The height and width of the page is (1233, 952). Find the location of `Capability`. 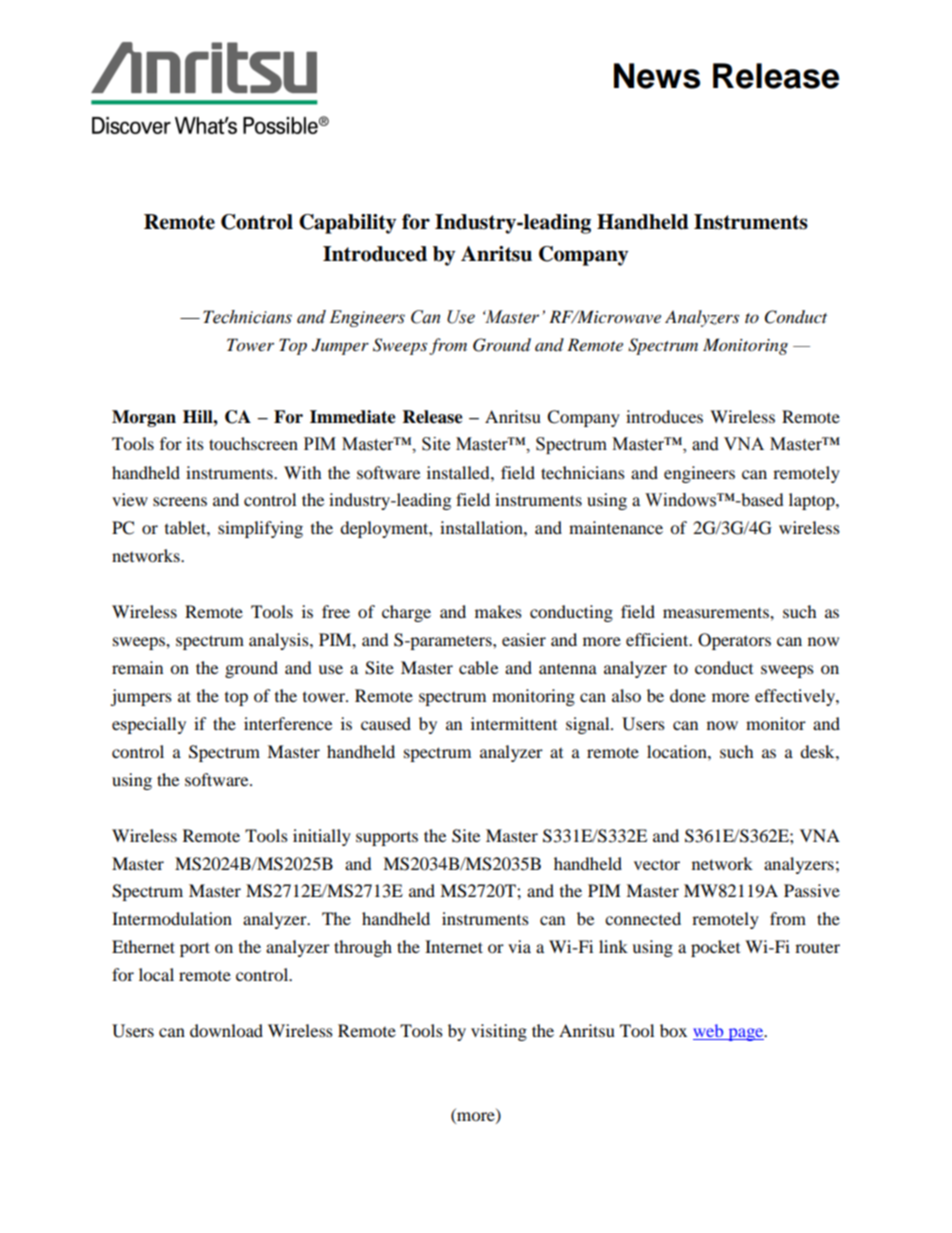

Capability is located at coordinates (347, 224).
